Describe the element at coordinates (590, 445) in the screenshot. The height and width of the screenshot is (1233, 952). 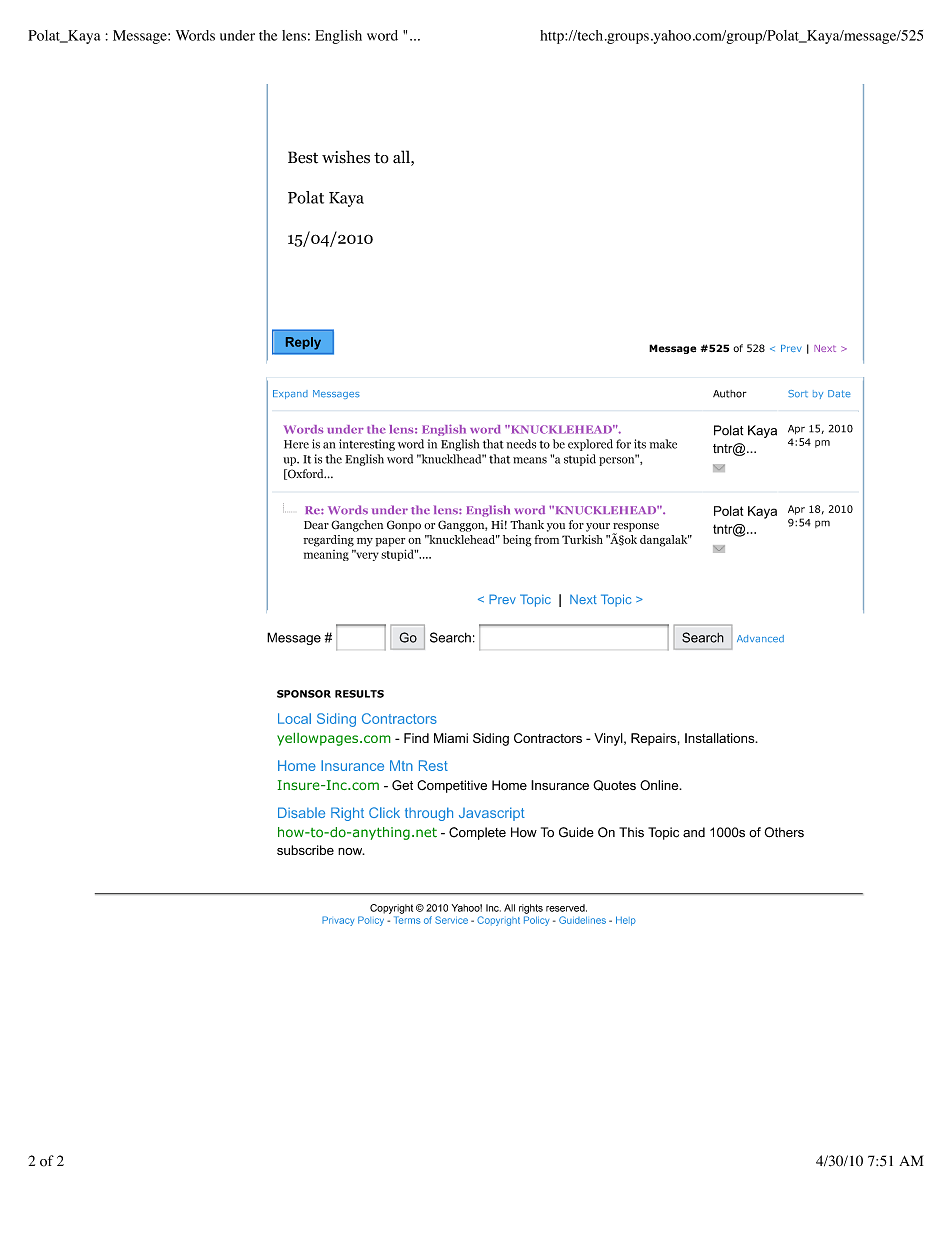
I see `explored` at that location.
